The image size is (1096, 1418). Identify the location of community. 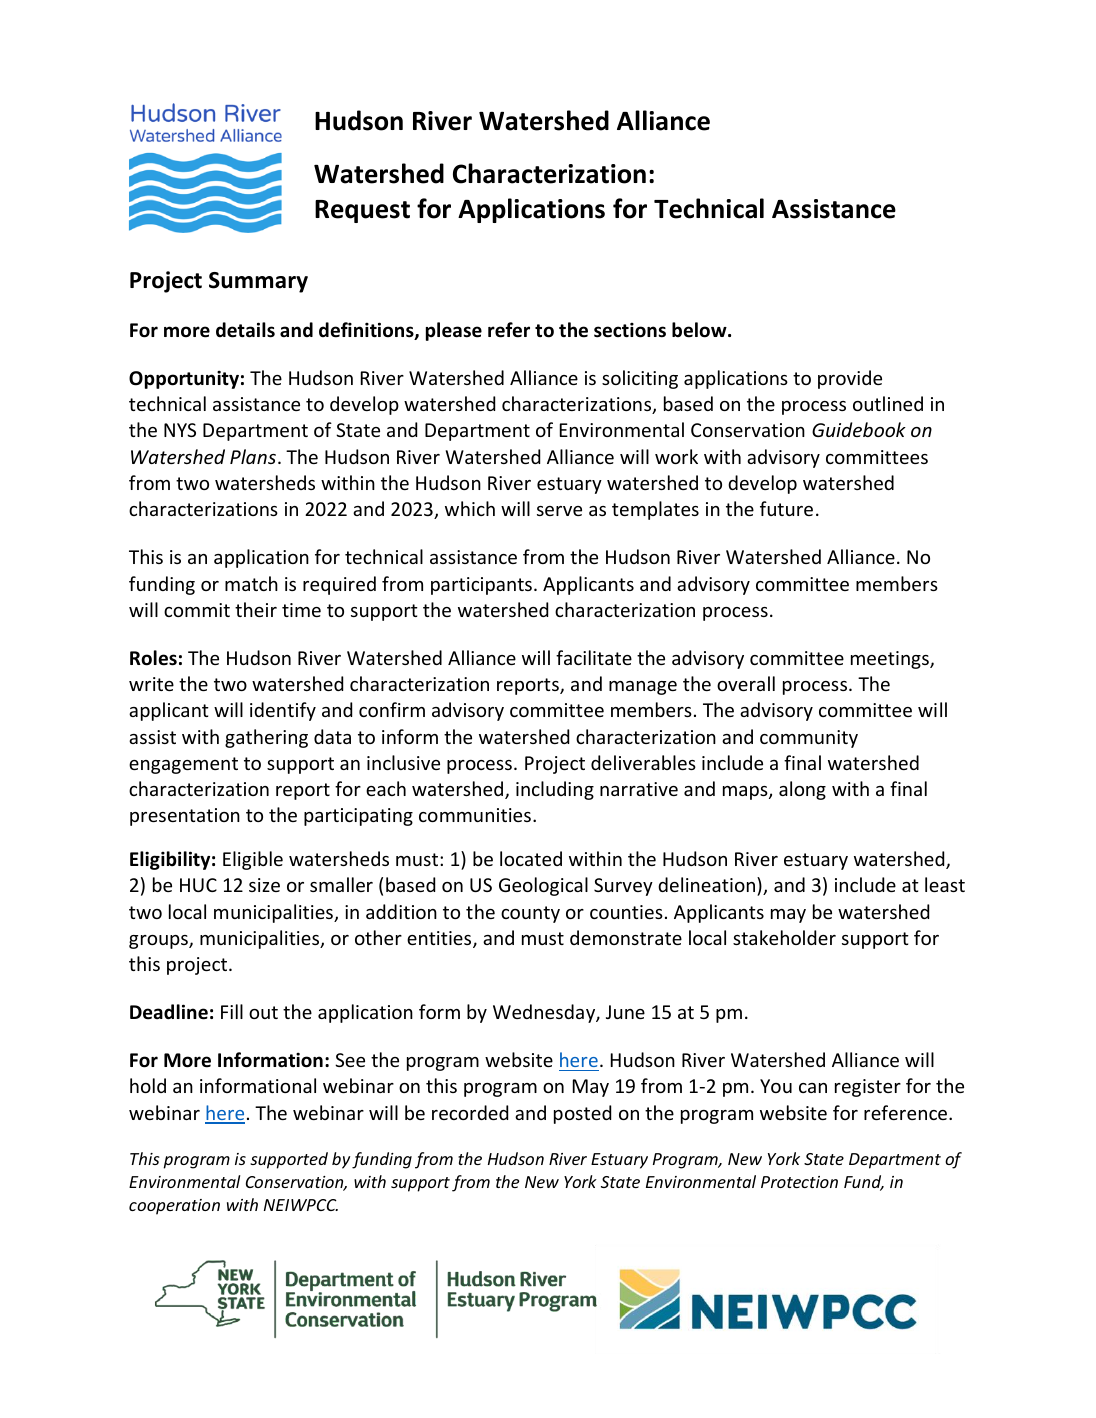
(809, 739).
